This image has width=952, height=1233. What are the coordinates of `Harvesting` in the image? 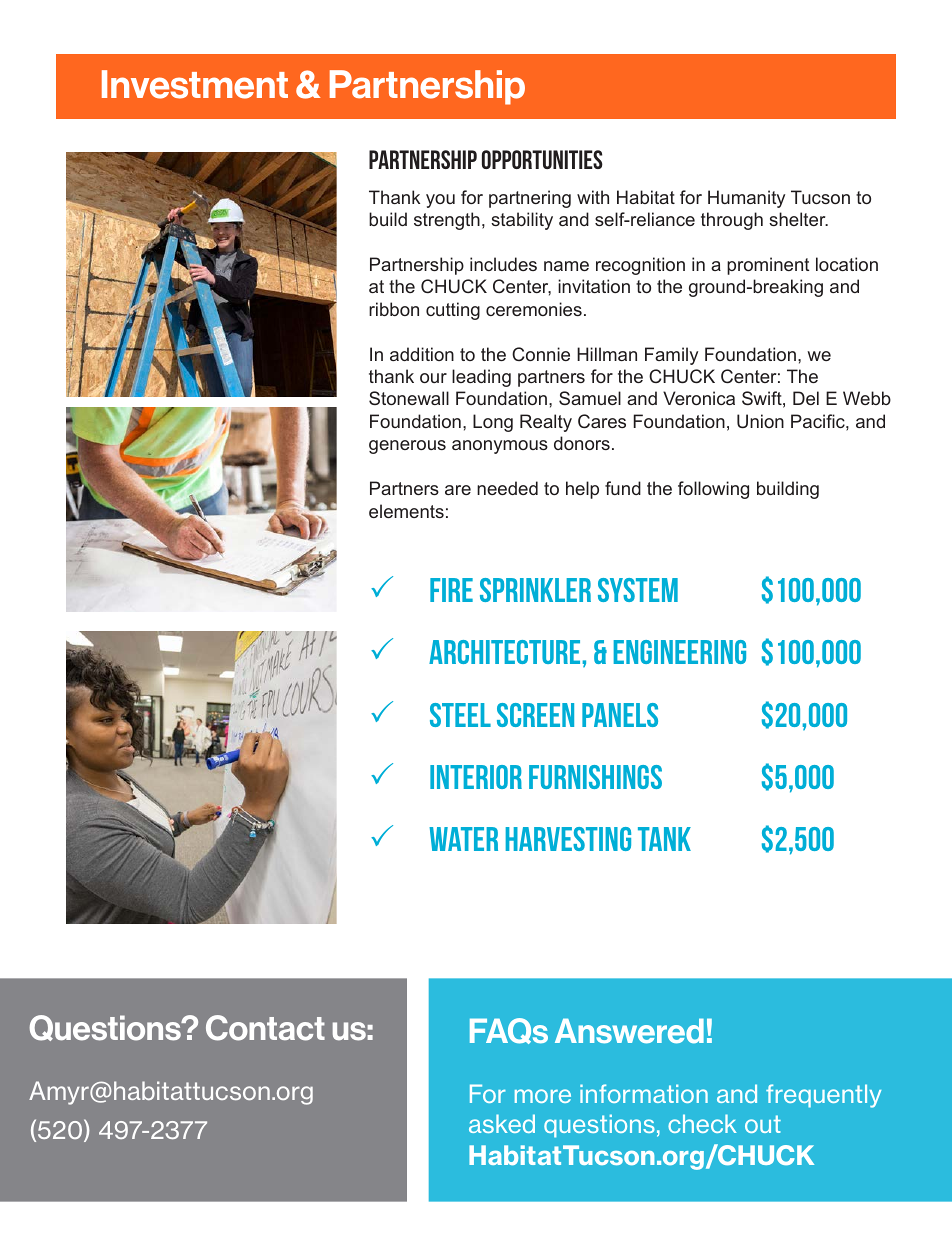 It's located at (568, 839).
